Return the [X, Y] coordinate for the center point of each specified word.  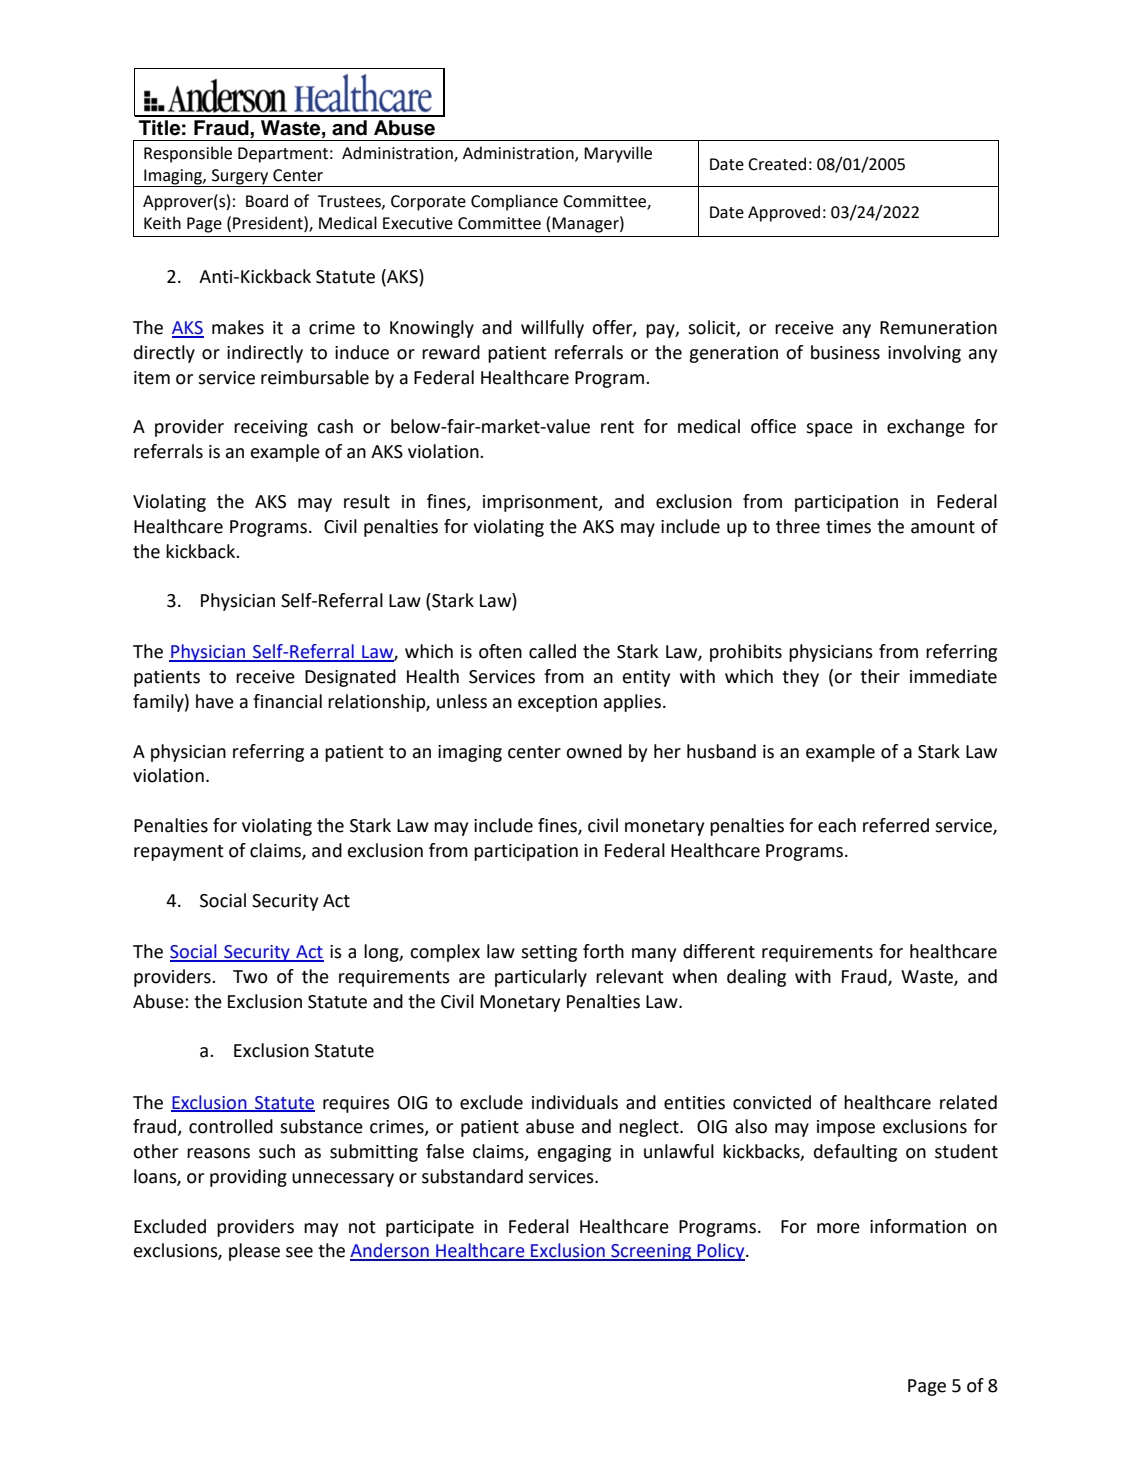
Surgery [240, 178]
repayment [179, 853]
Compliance [514, 202]
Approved [784, 213]
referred [896, 825]
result [367, 501]
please [254, 1252]
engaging [574, 1153]
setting [549, 953]
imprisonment [541, 503]
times [848, 527]
